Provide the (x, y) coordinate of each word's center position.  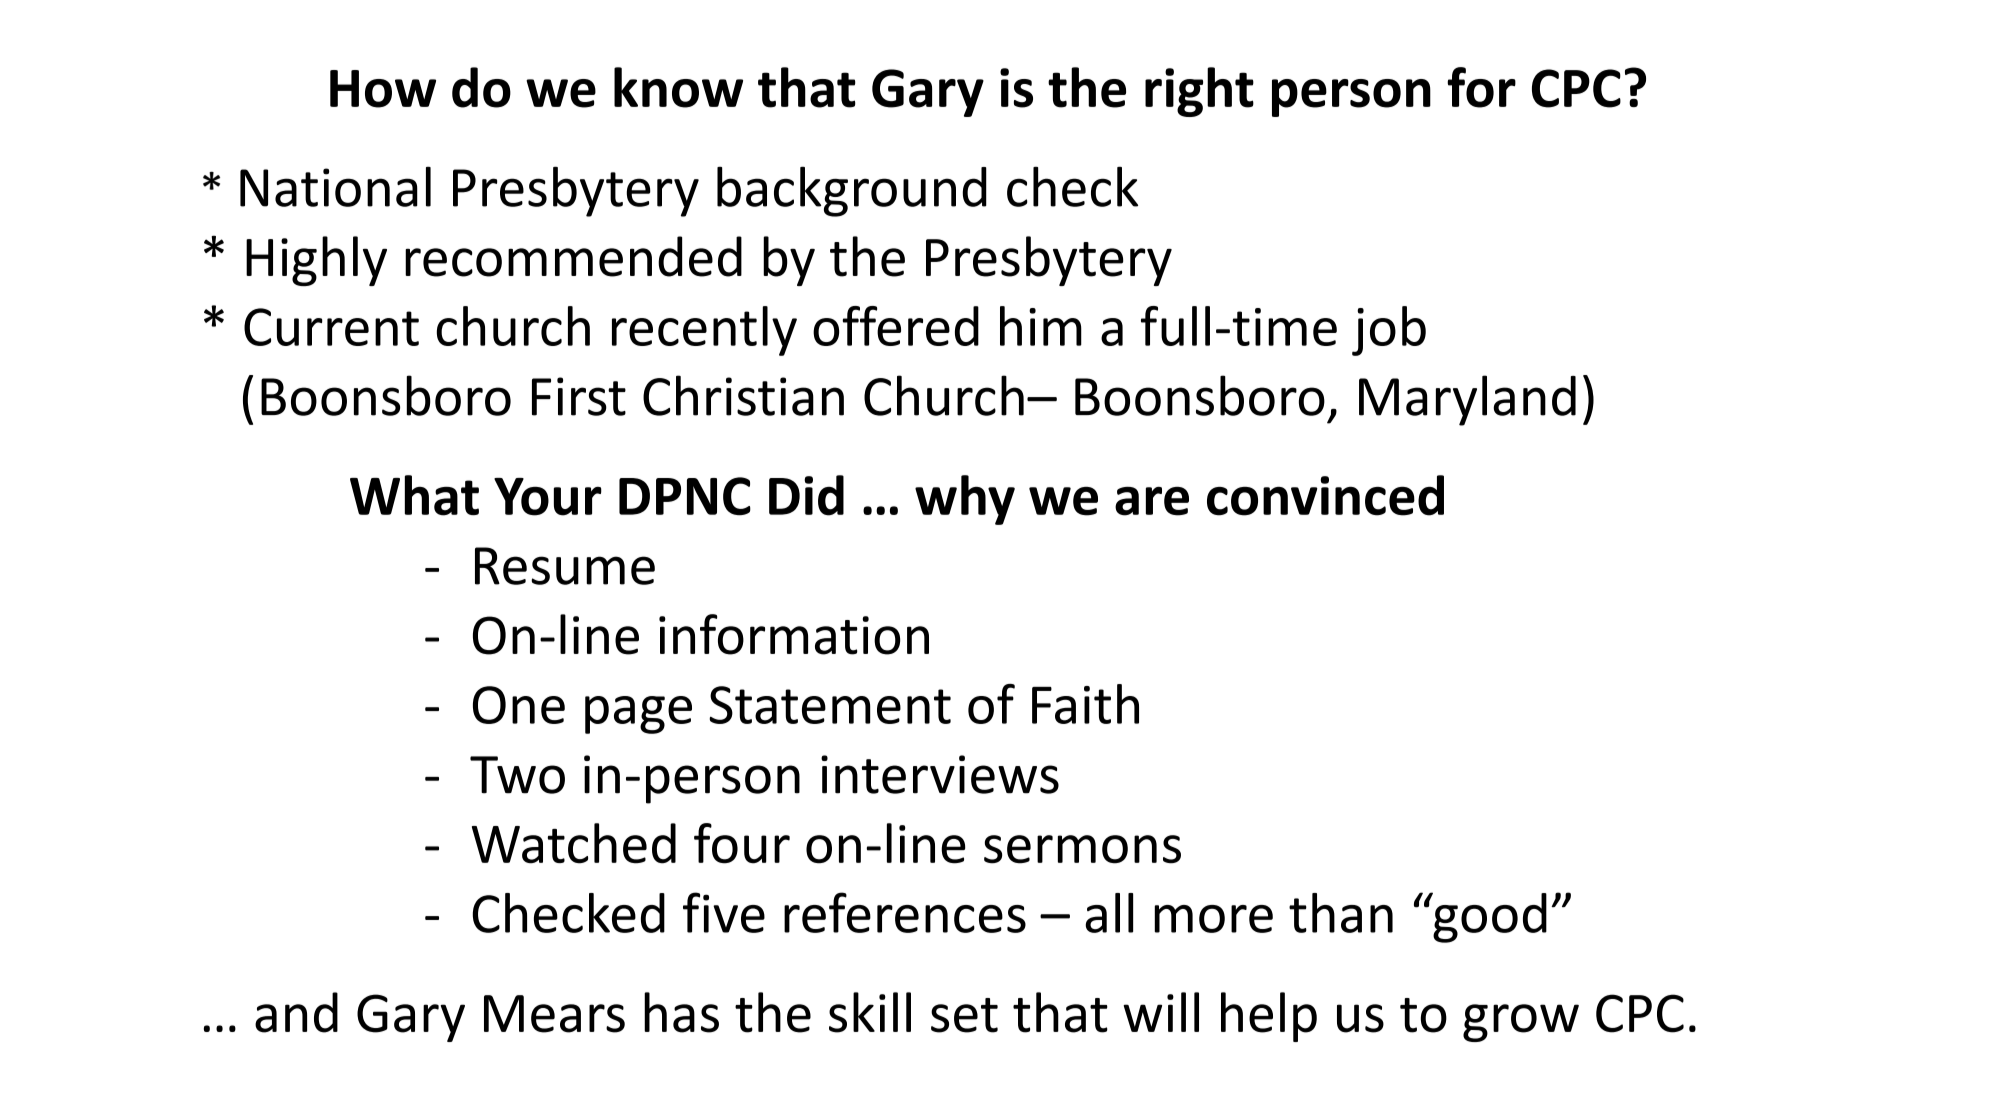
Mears (554, 1014)
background (852, 191)
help (1269, 1017)
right (1199, 92)
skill (870, 1012)
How (383, 89)
